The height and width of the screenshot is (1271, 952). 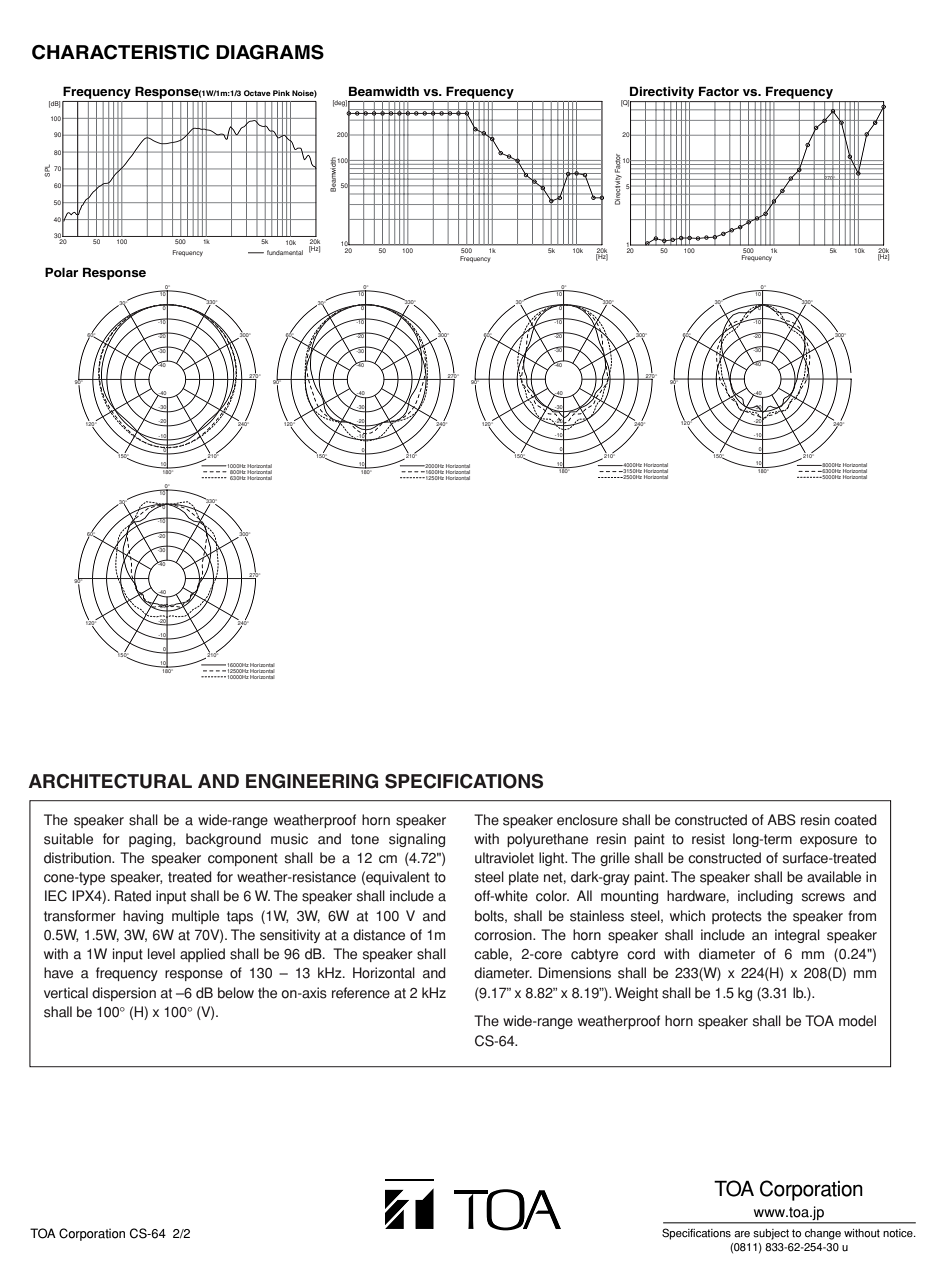 I want to click on Pink, so click(x=281, y=93).
